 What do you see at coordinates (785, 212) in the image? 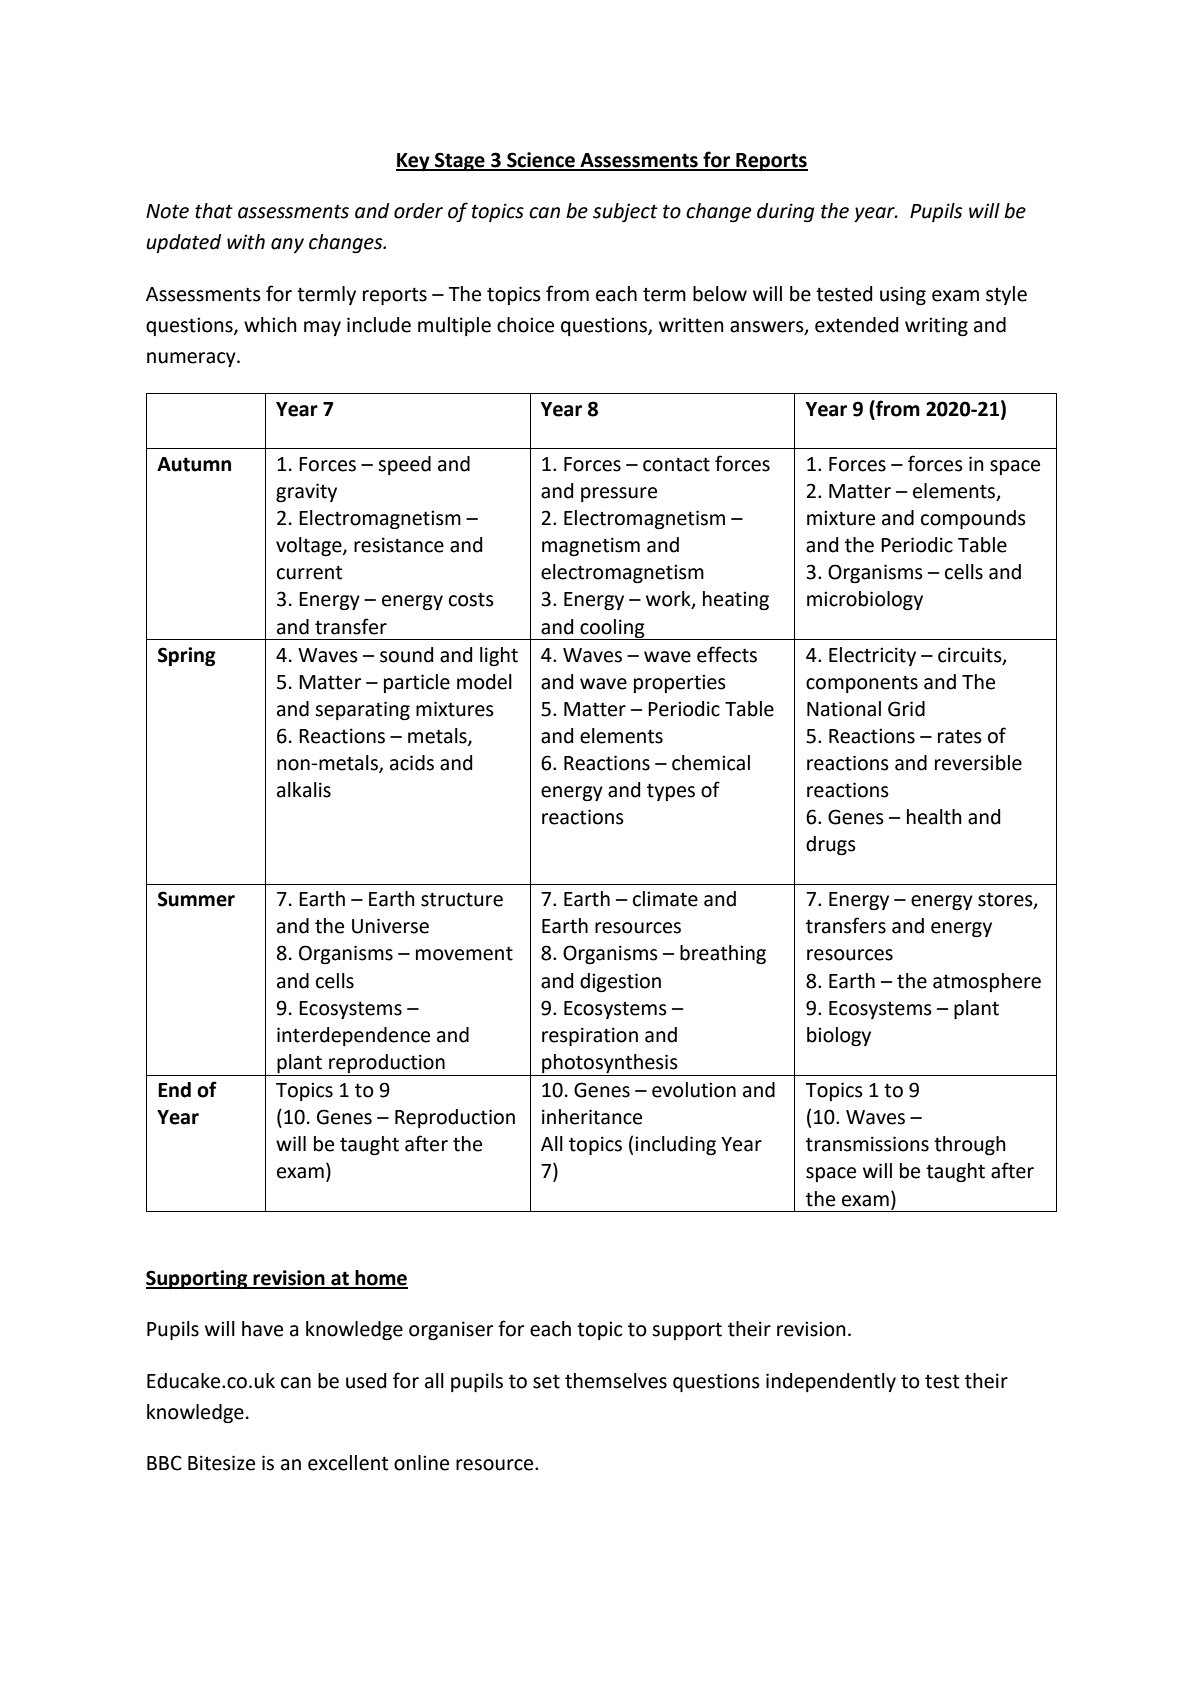
I see `during` at bounding box center [785, 212].
